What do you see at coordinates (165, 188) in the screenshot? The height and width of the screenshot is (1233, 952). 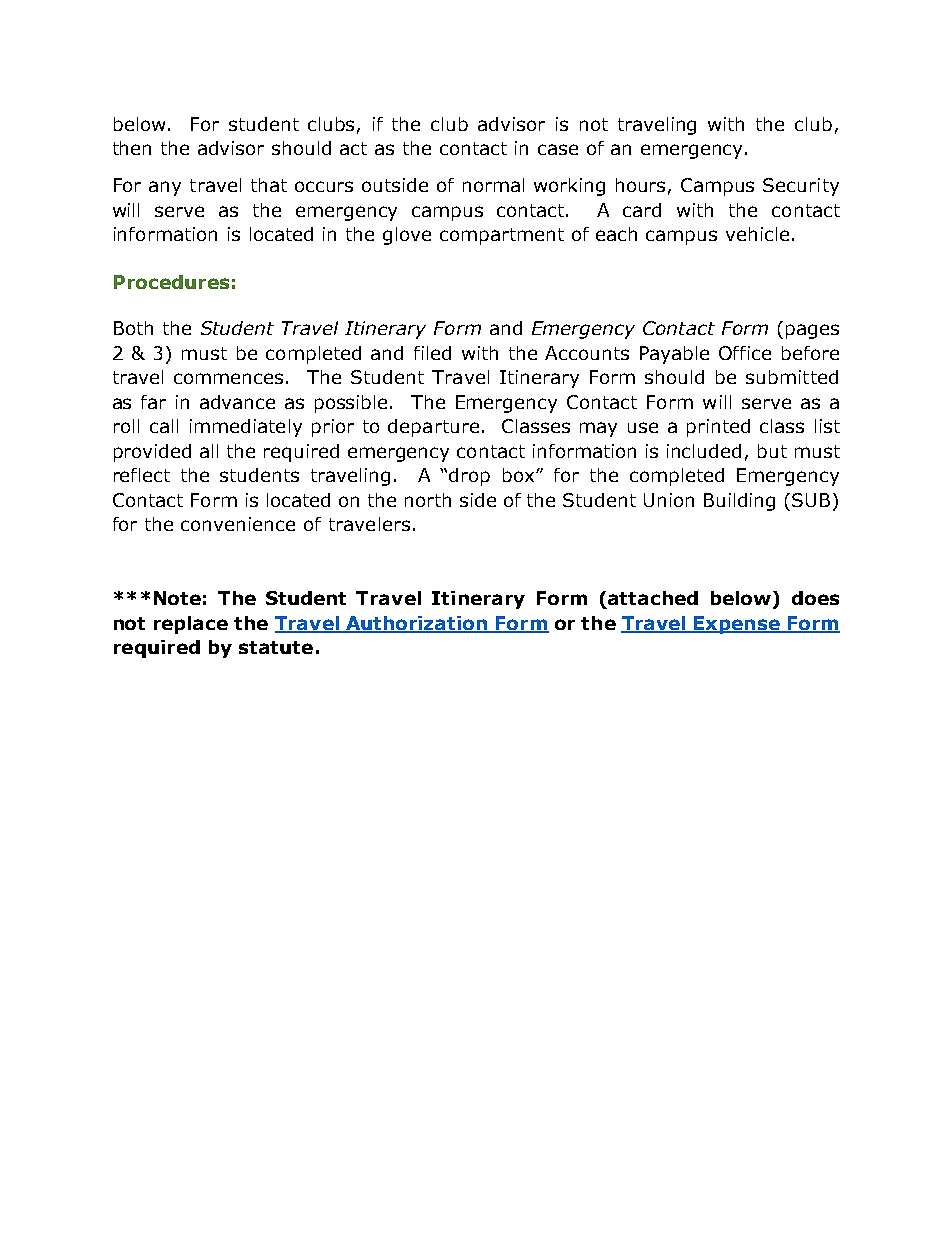 I see `any` at bounding box center [165, 188].
